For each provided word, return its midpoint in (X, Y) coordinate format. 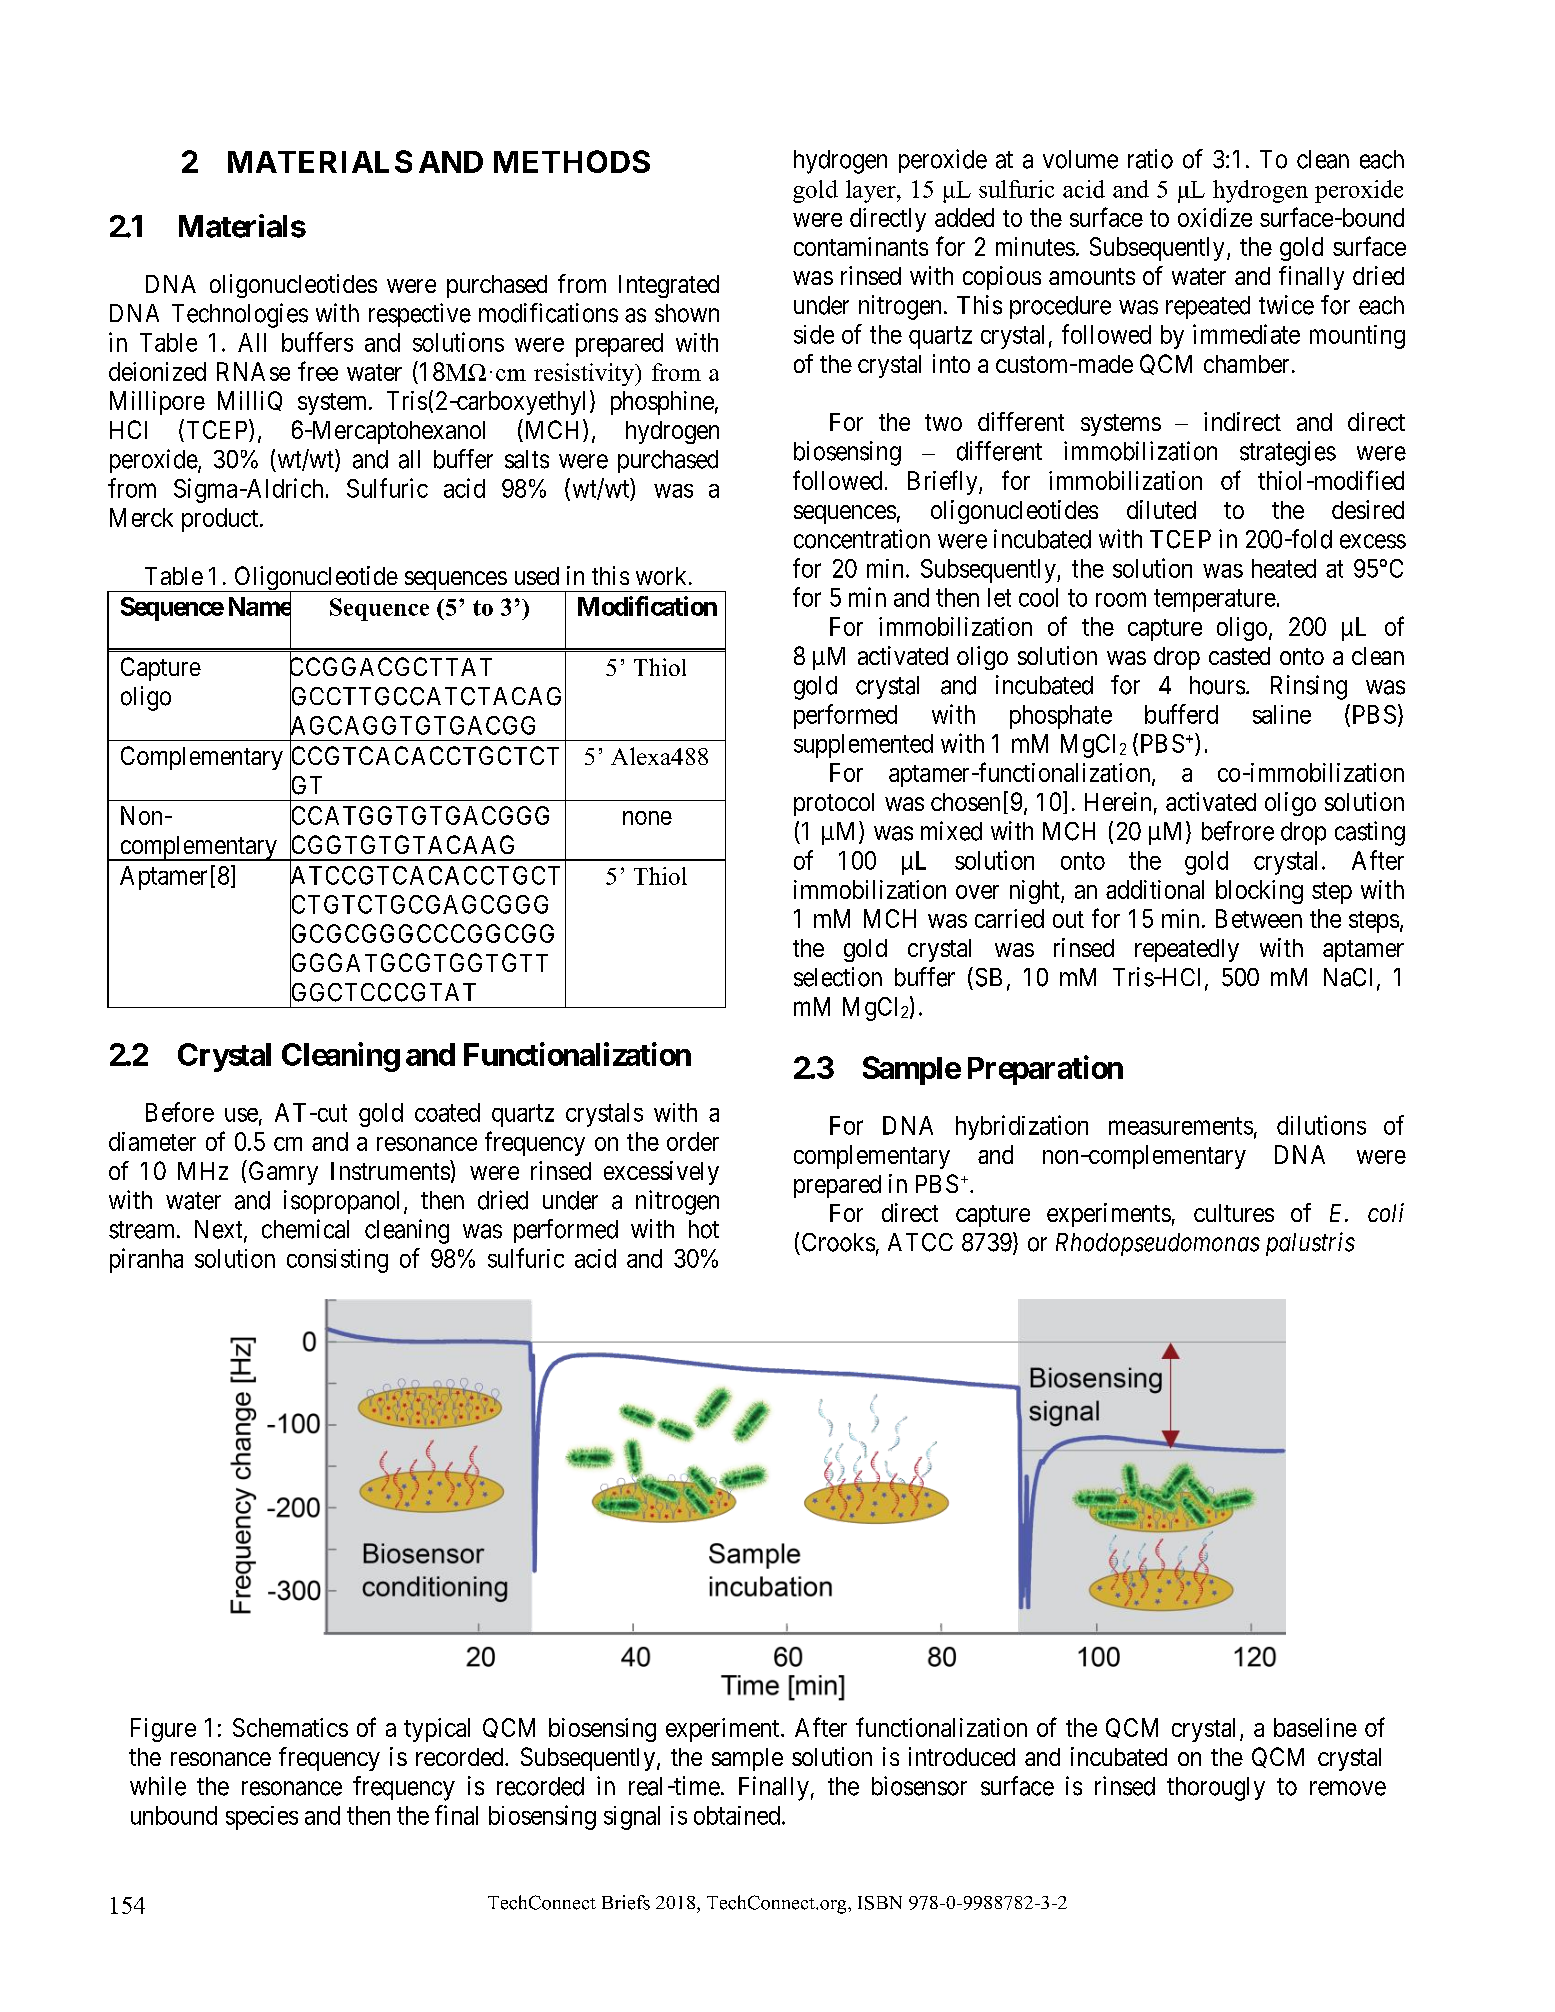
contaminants (861, 246)
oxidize (1215, 217)
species (262, 1818)
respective (420, 315)
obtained (737, 1815)
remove (1348, 1788)
